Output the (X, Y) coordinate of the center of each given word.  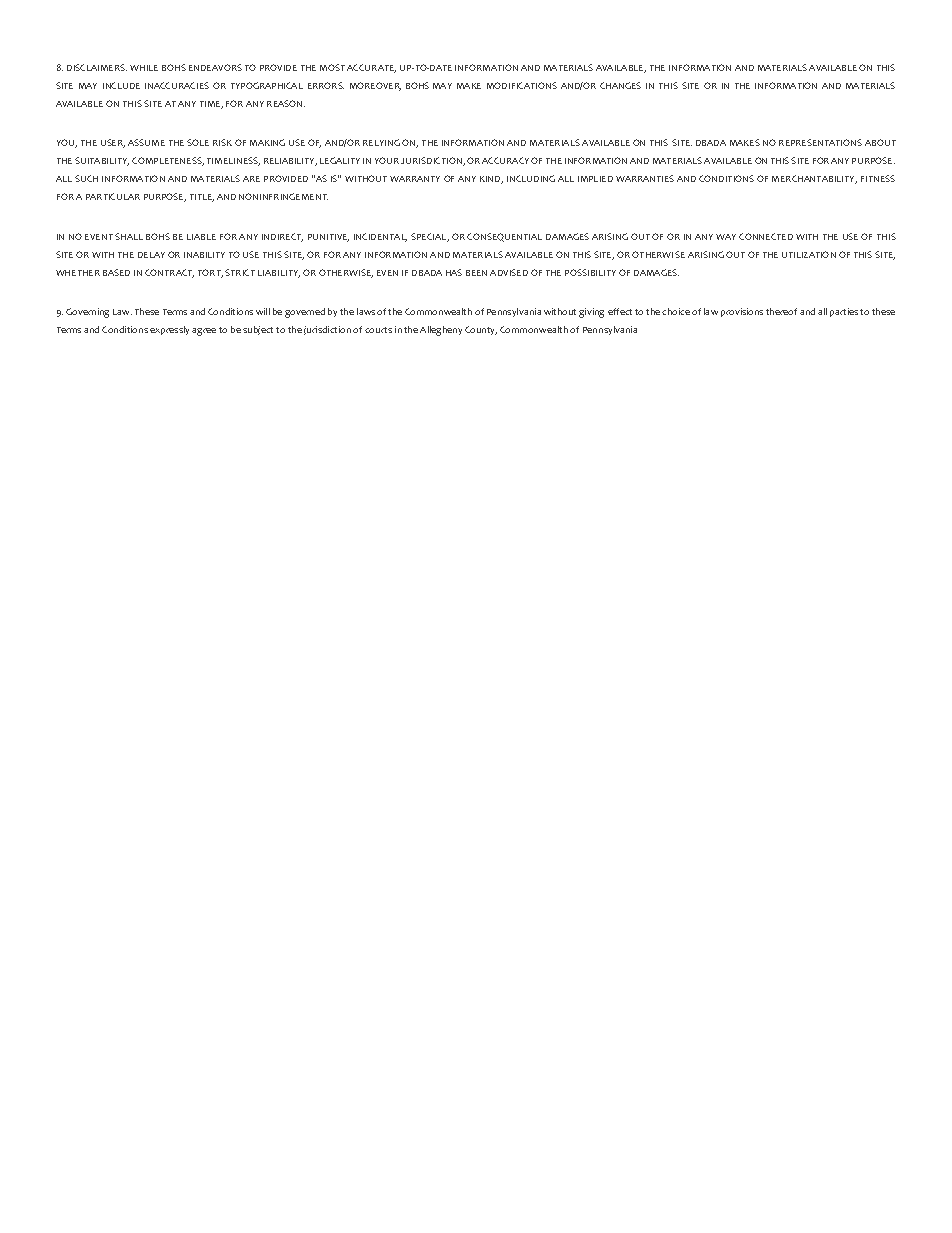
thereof (781, 311)
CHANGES (620, 85)
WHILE (144, 68)
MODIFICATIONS (522, 85)
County (481, 330)
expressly (169, 330)
